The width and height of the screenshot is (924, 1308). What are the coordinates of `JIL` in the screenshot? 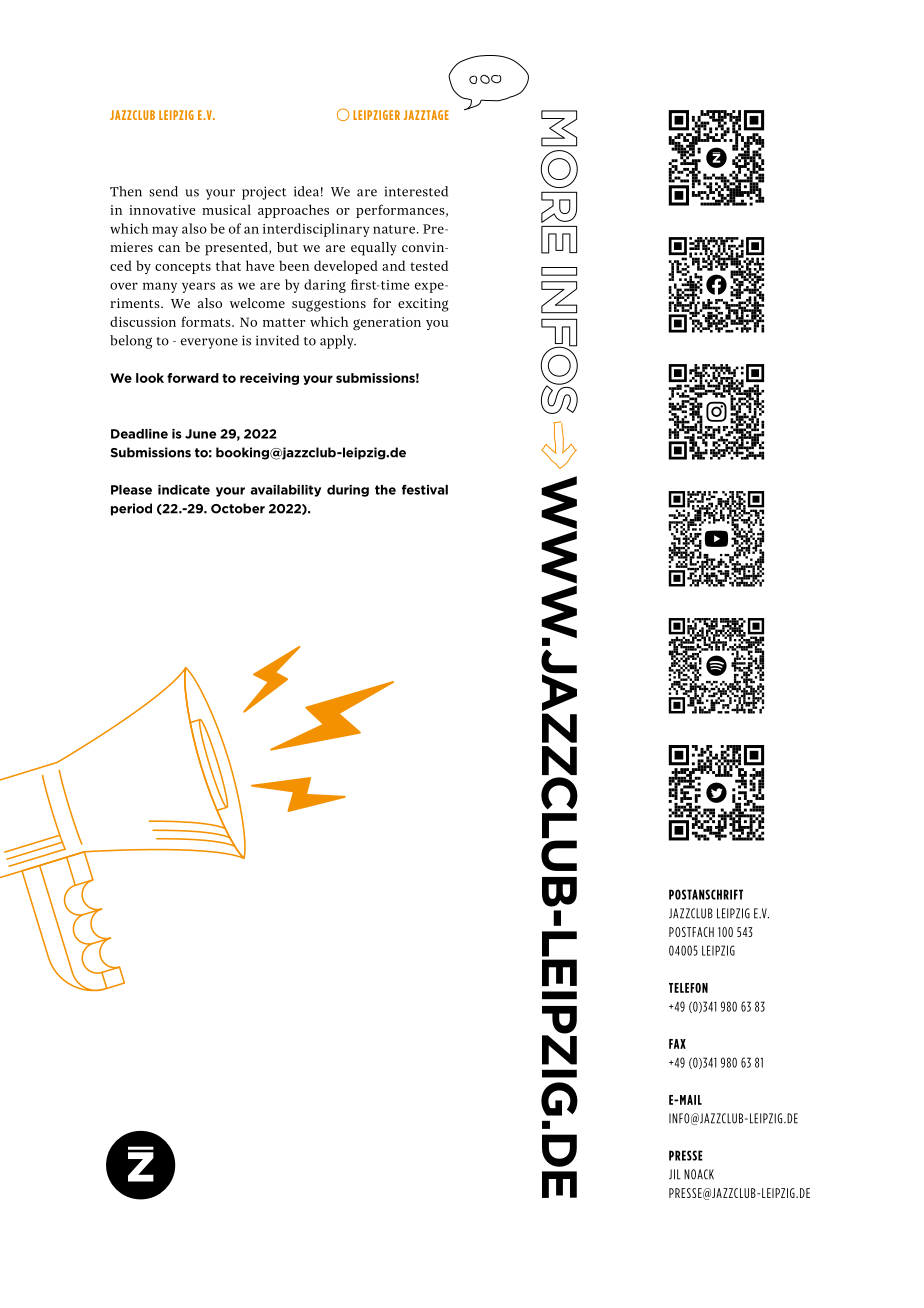 It's located at (675, 1174).
